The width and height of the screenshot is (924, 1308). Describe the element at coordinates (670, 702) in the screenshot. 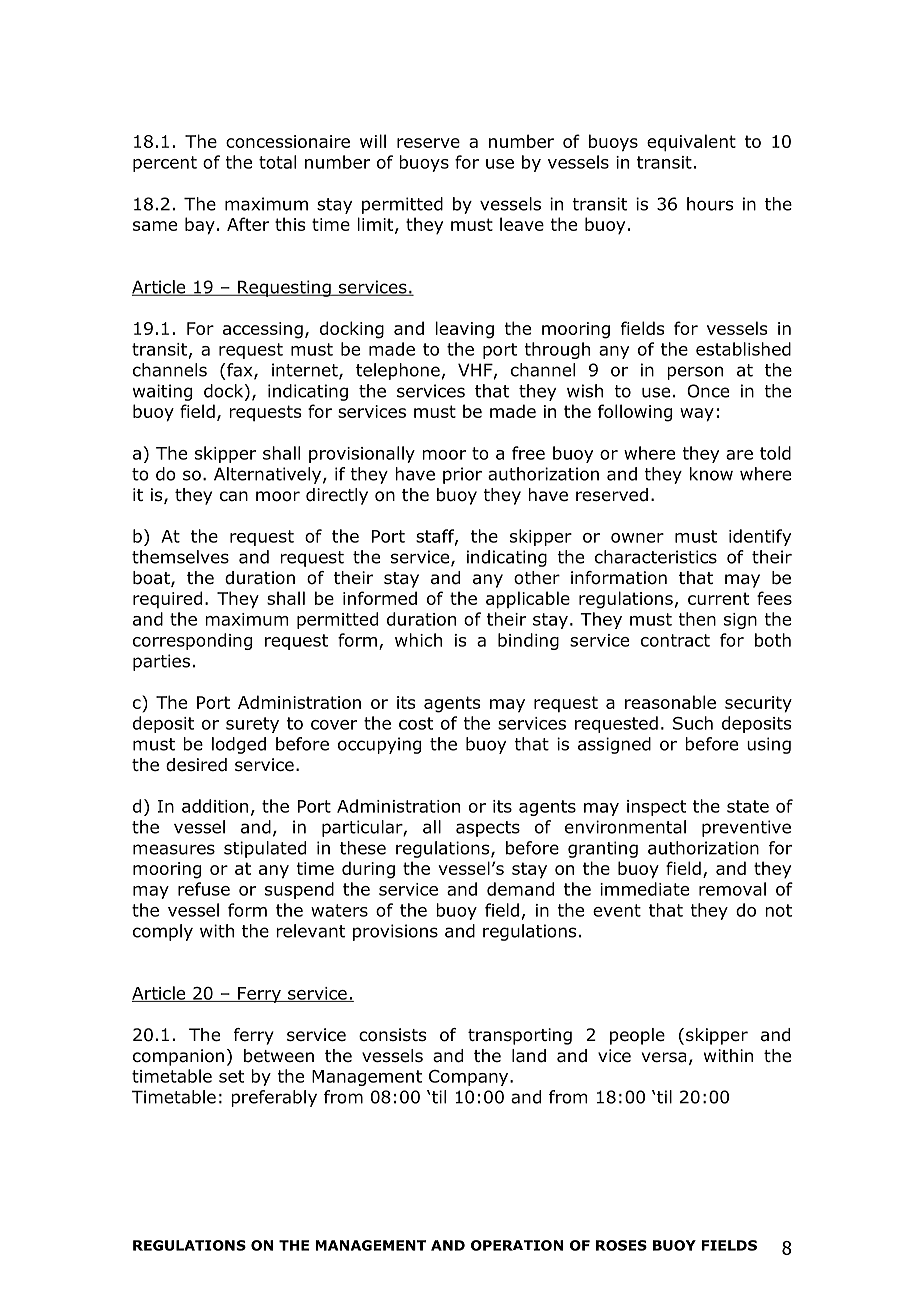

I see `reasonable` at that location.
